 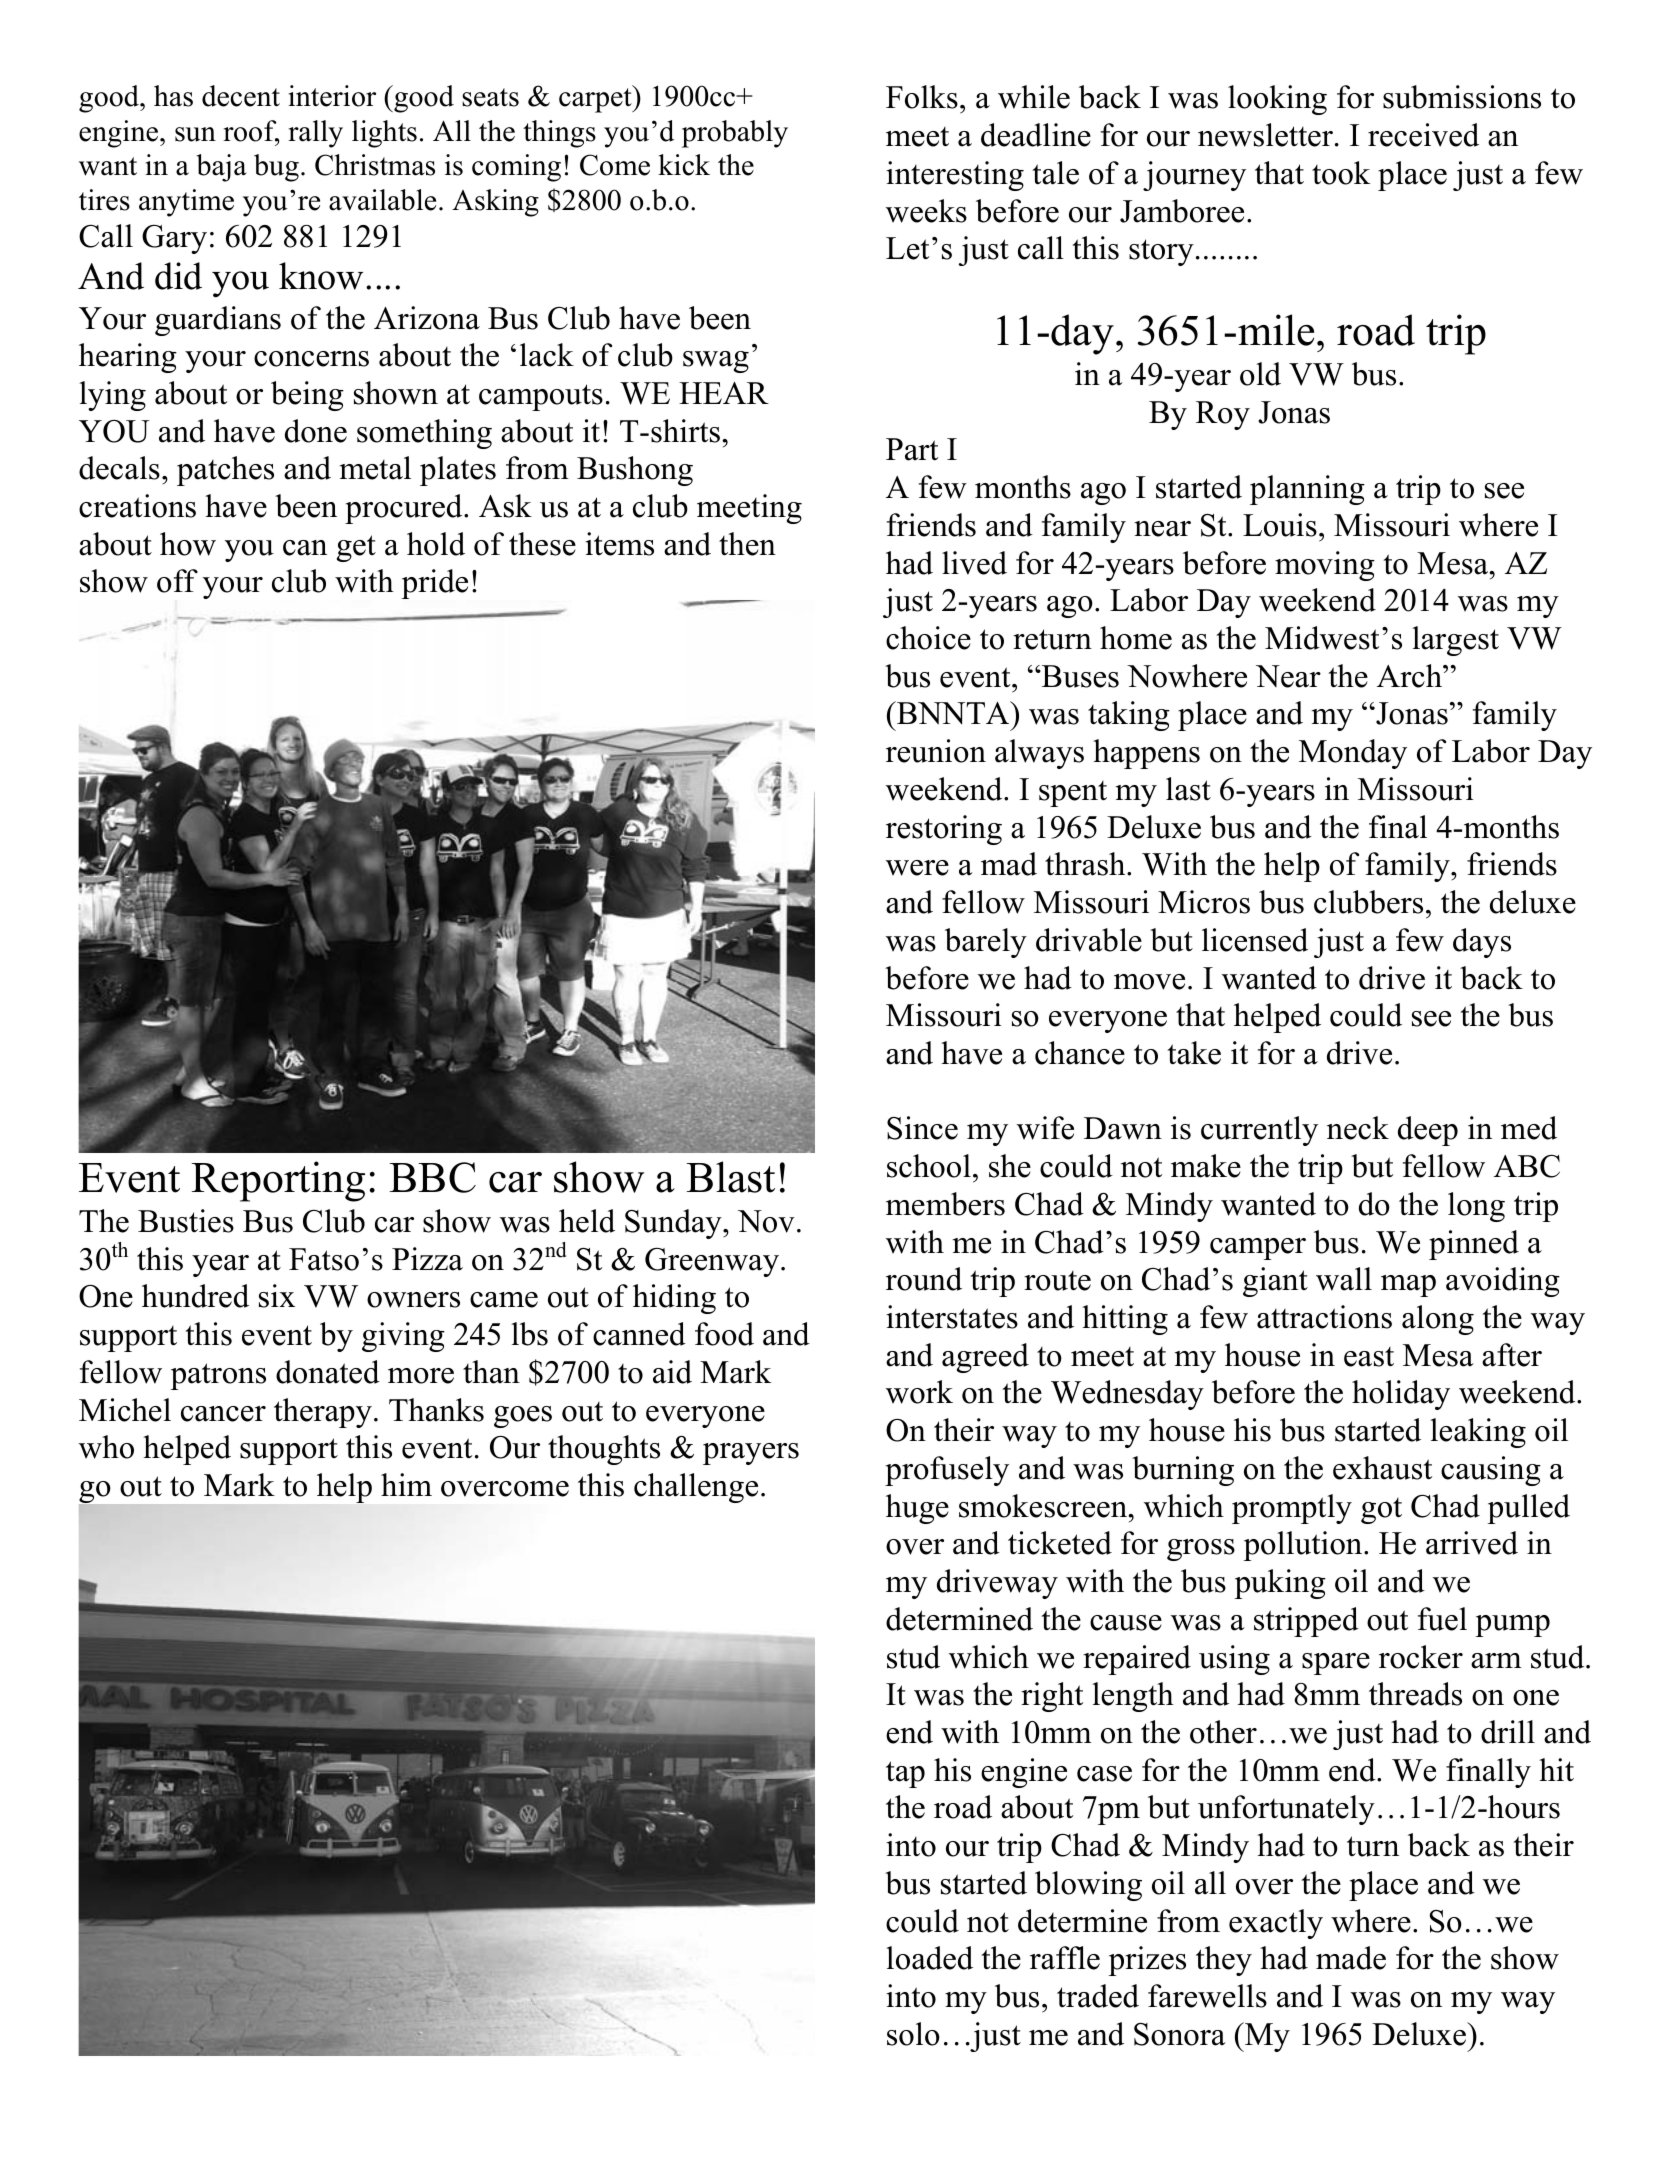 I want to click on Reporting, so click(x=278, y=1181).
